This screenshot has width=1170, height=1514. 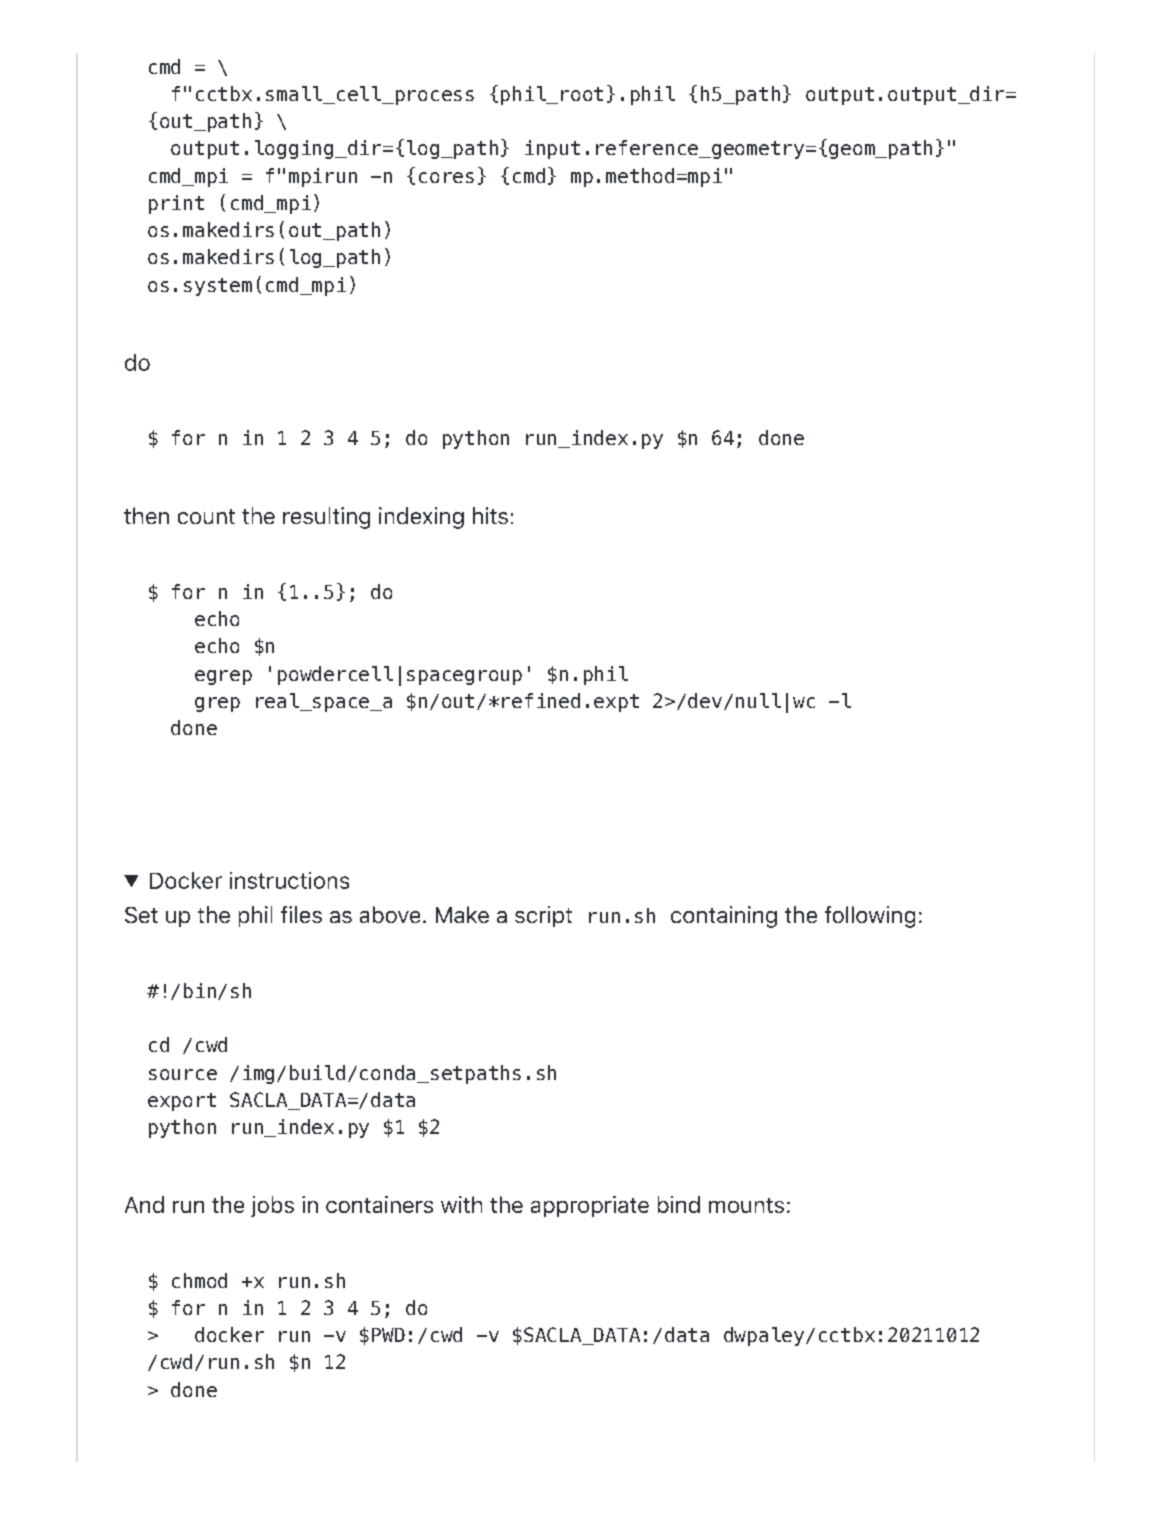 I want to click on hits, so click(x=490, y=515).
